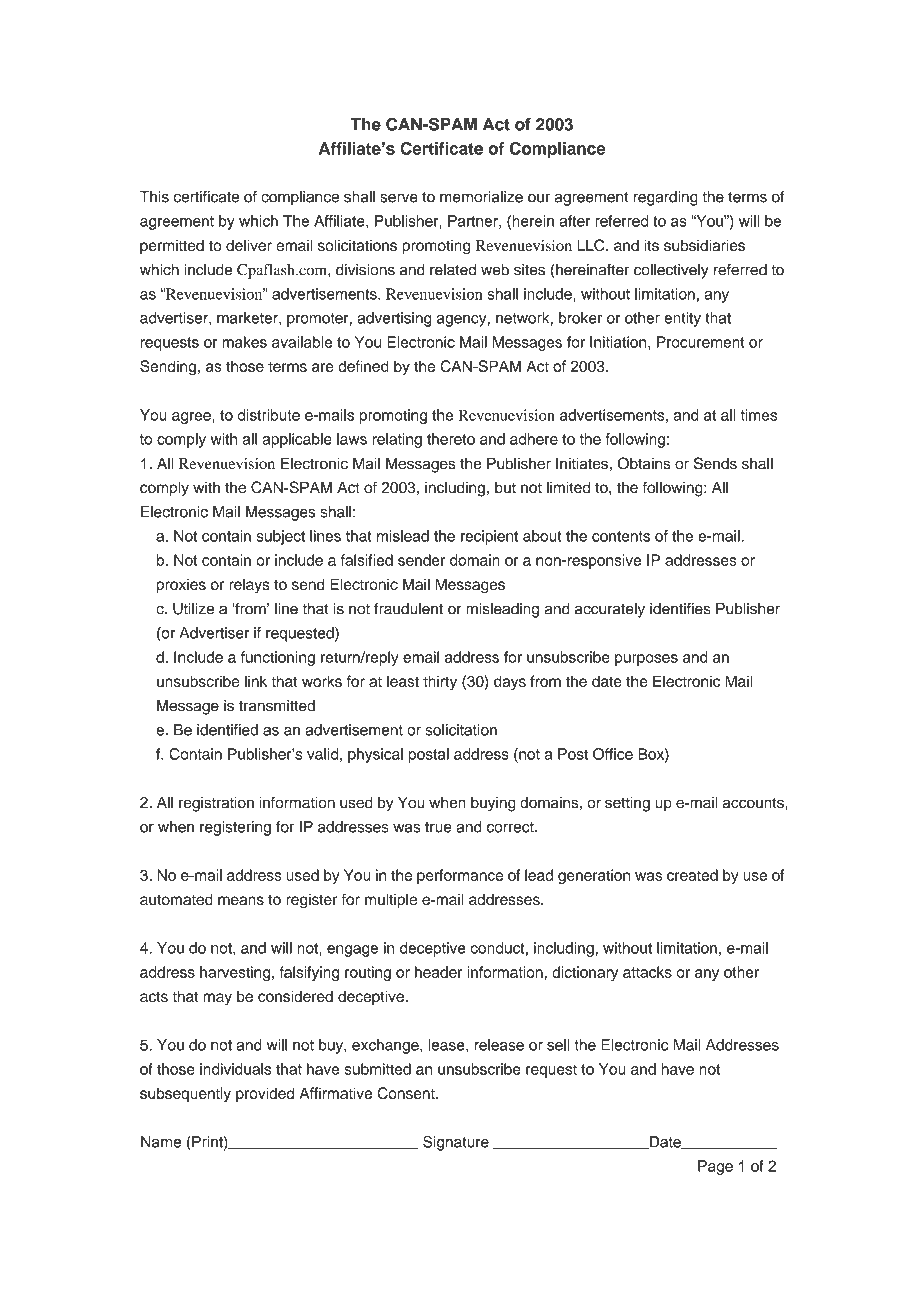 The width and height of the page is (924, 1308). Describe the element at coordinates (456, 1143) in the page. I see `Signature` at that location.
